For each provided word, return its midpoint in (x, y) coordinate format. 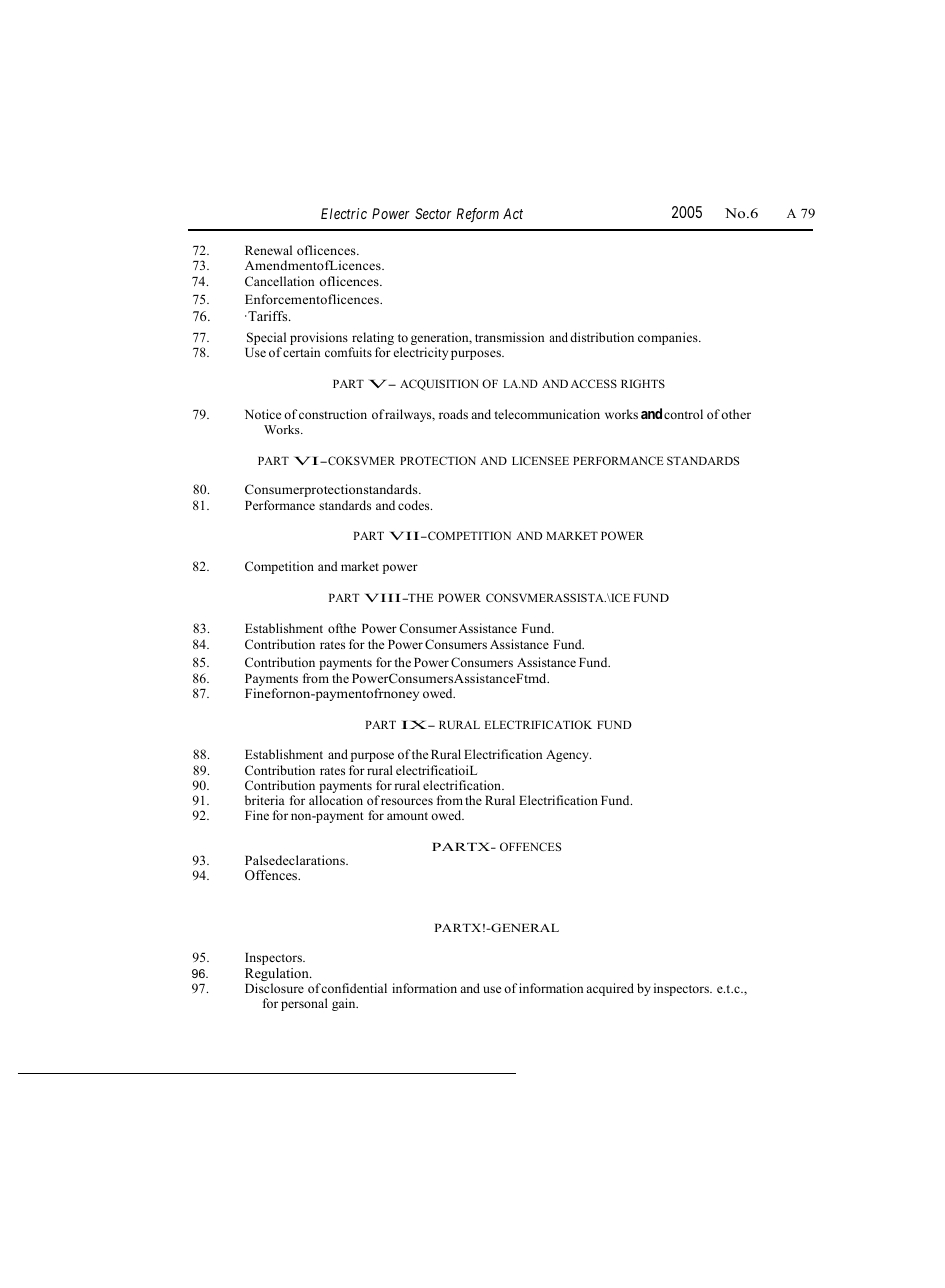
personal (304, 1004)
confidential (354, 988)
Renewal (268, 250)
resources (407, 801)
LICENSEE (540, 460)
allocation (336, 800)
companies (669, 338)
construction (333, 414)
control (683, 414)
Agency (568, 756)
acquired (610, 989)
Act (513, 213)
